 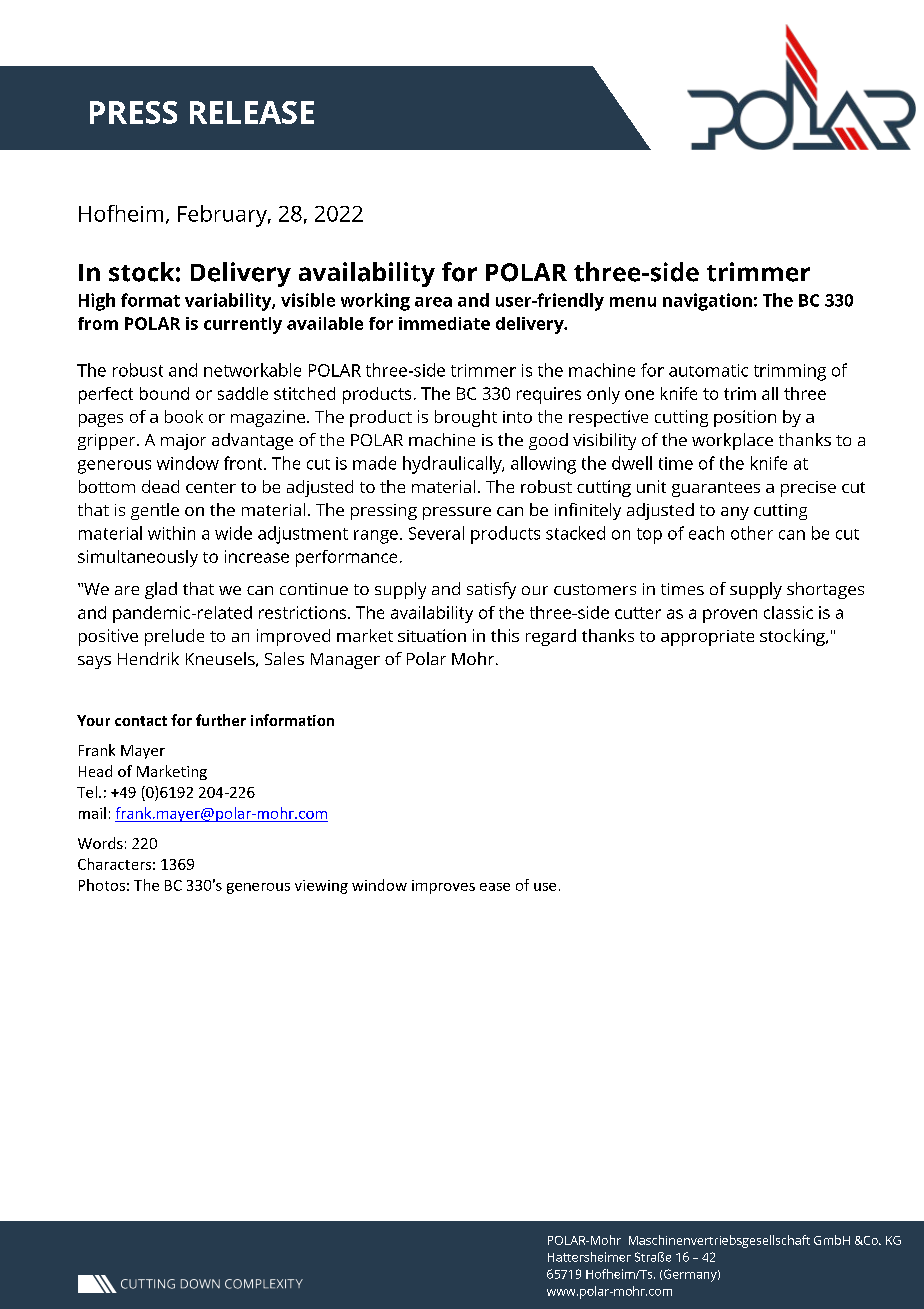 What do you see at coordinates (707, 638) in the screenshot?
I see `appropriate` at bounding box center [707, 638].
